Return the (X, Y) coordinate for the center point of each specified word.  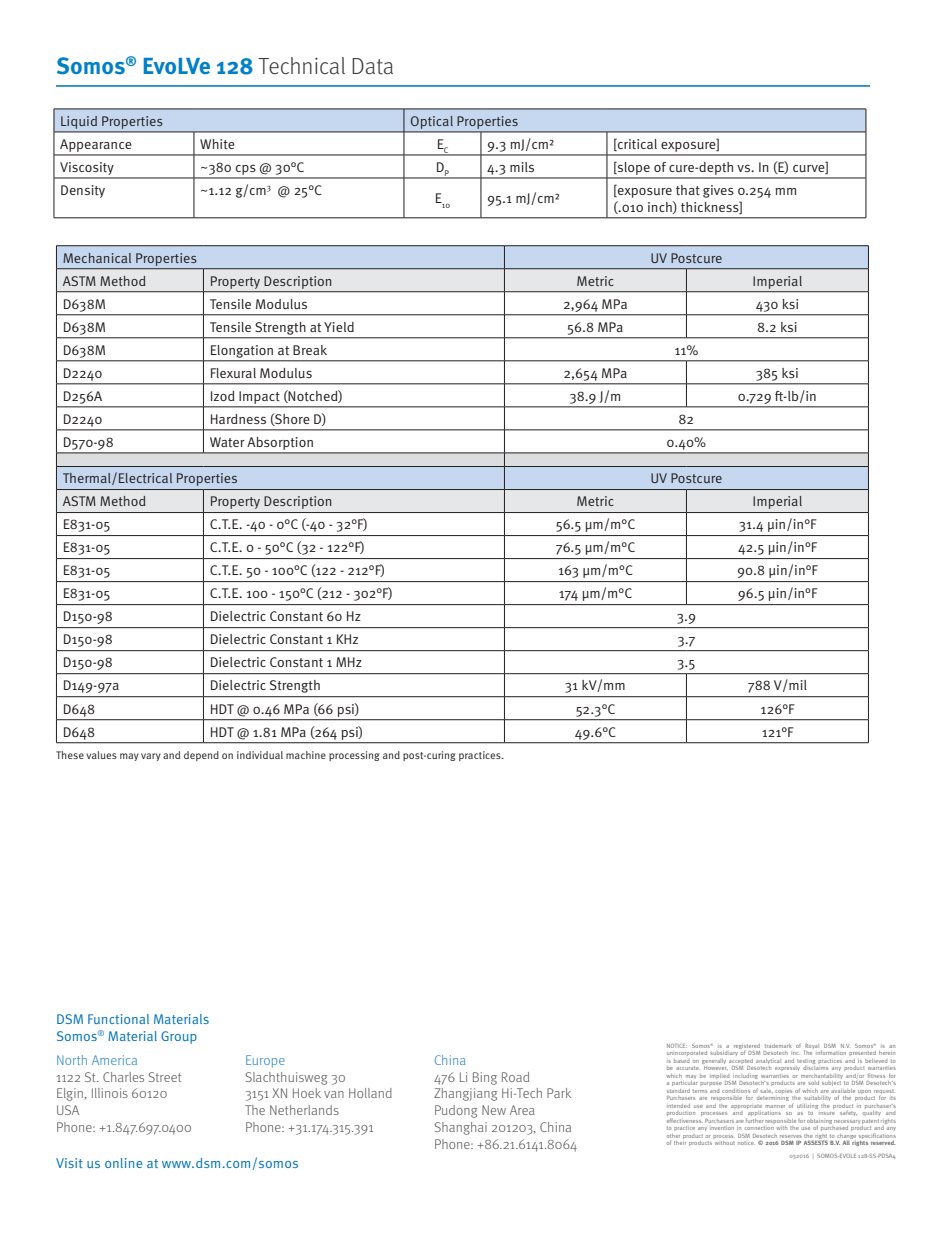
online (123, 1163)
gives (718, 191)
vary (151, 757)
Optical (432, 122)
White (217, 144)
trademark (778, 1046)
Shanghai (461, 1128)
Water (227, 442)
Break (310, 350)
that (688, 190)
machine (306, 755)
